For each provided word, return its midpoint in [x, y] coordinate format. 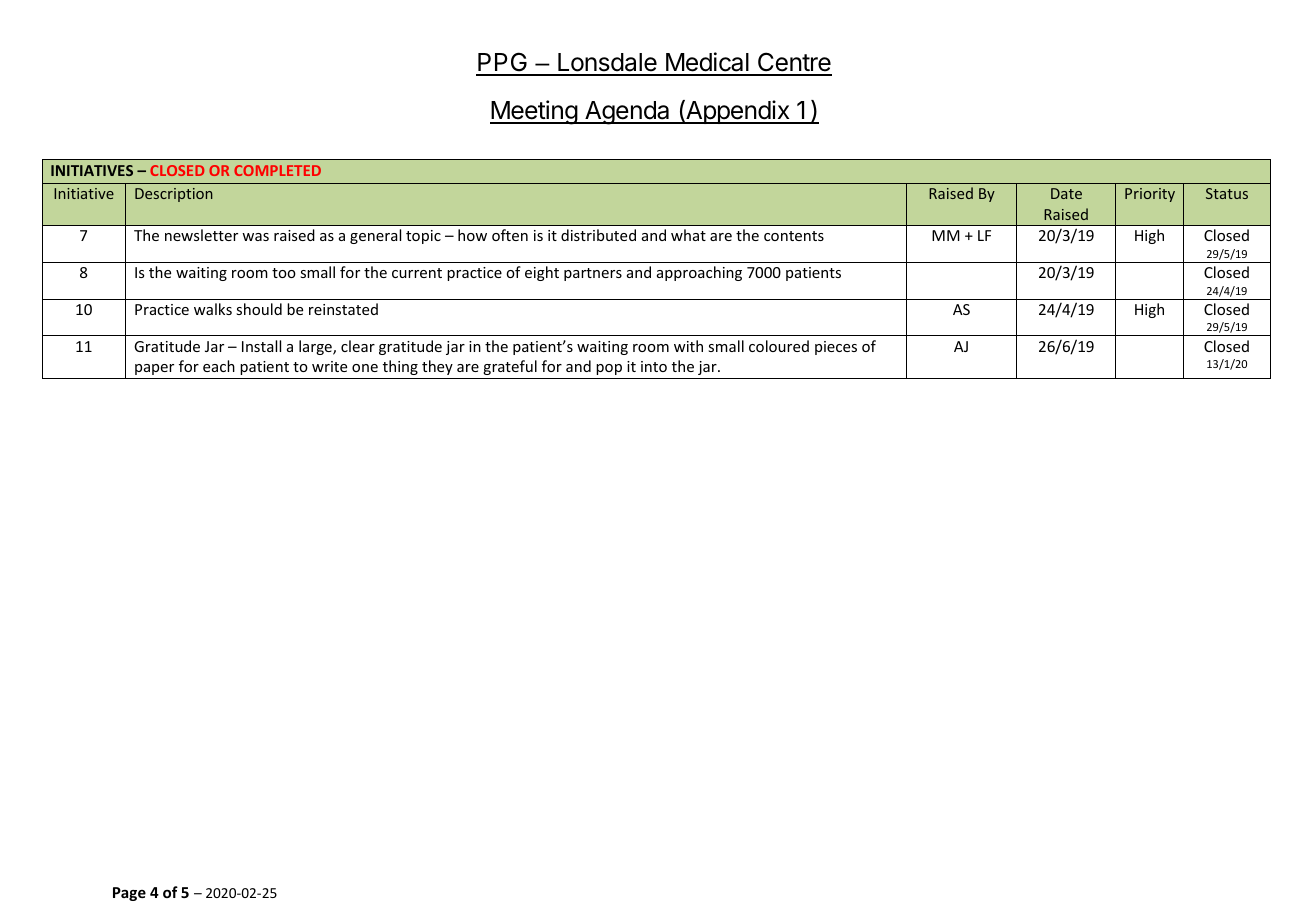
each [219, 366]
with [688, 346]
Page [129, 894]
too [284, 273]
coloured [779, 346]
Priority [1150, 195]
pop [609, 369]
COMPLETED [277, 170]
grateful [510, 367]
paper [154, 369]
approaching [699, 273]
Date [1066, 193]
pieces [836, 348]
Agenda [627, 113]
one [365, 368]
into [654, 366]
